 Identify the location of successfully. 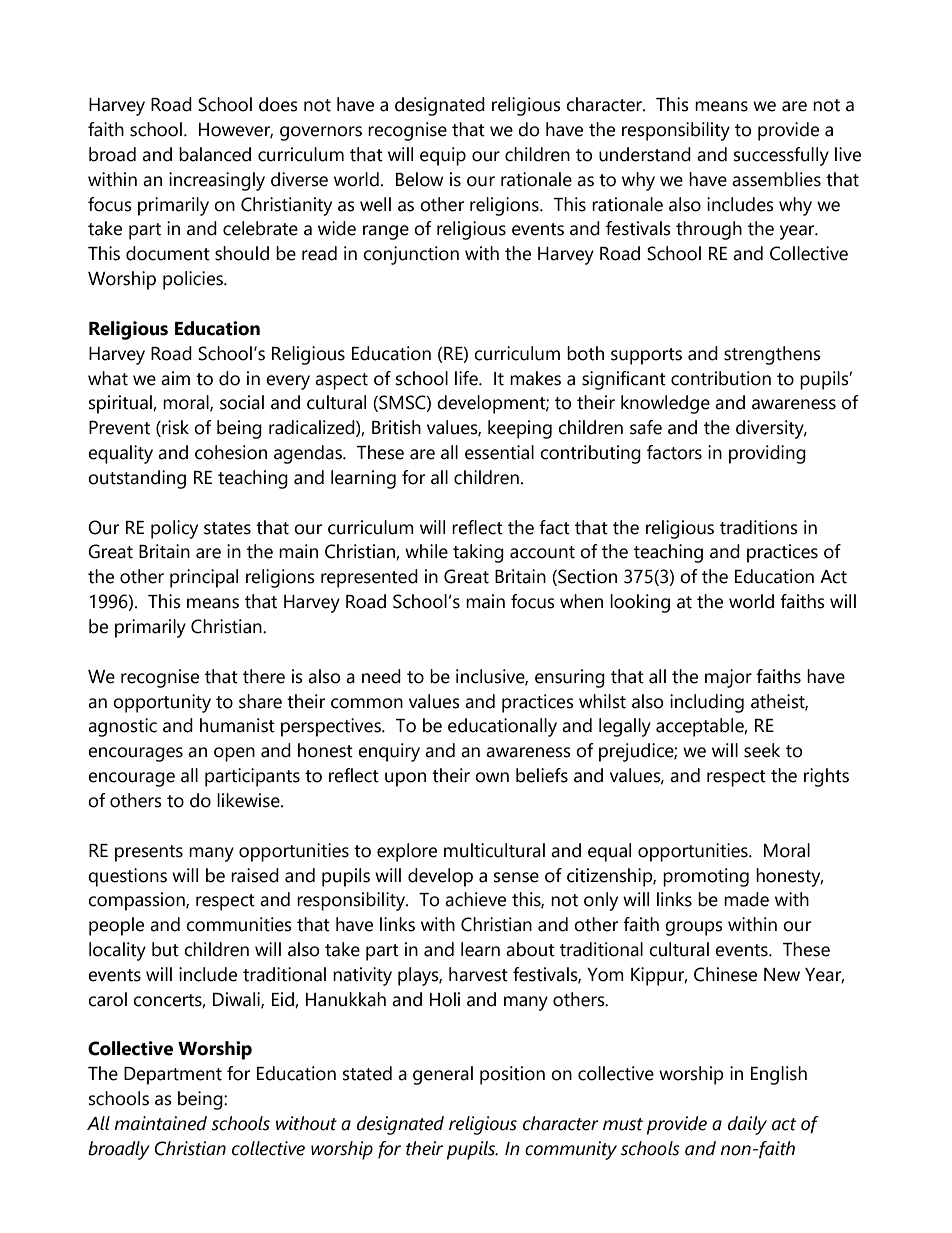
(781, 156).
